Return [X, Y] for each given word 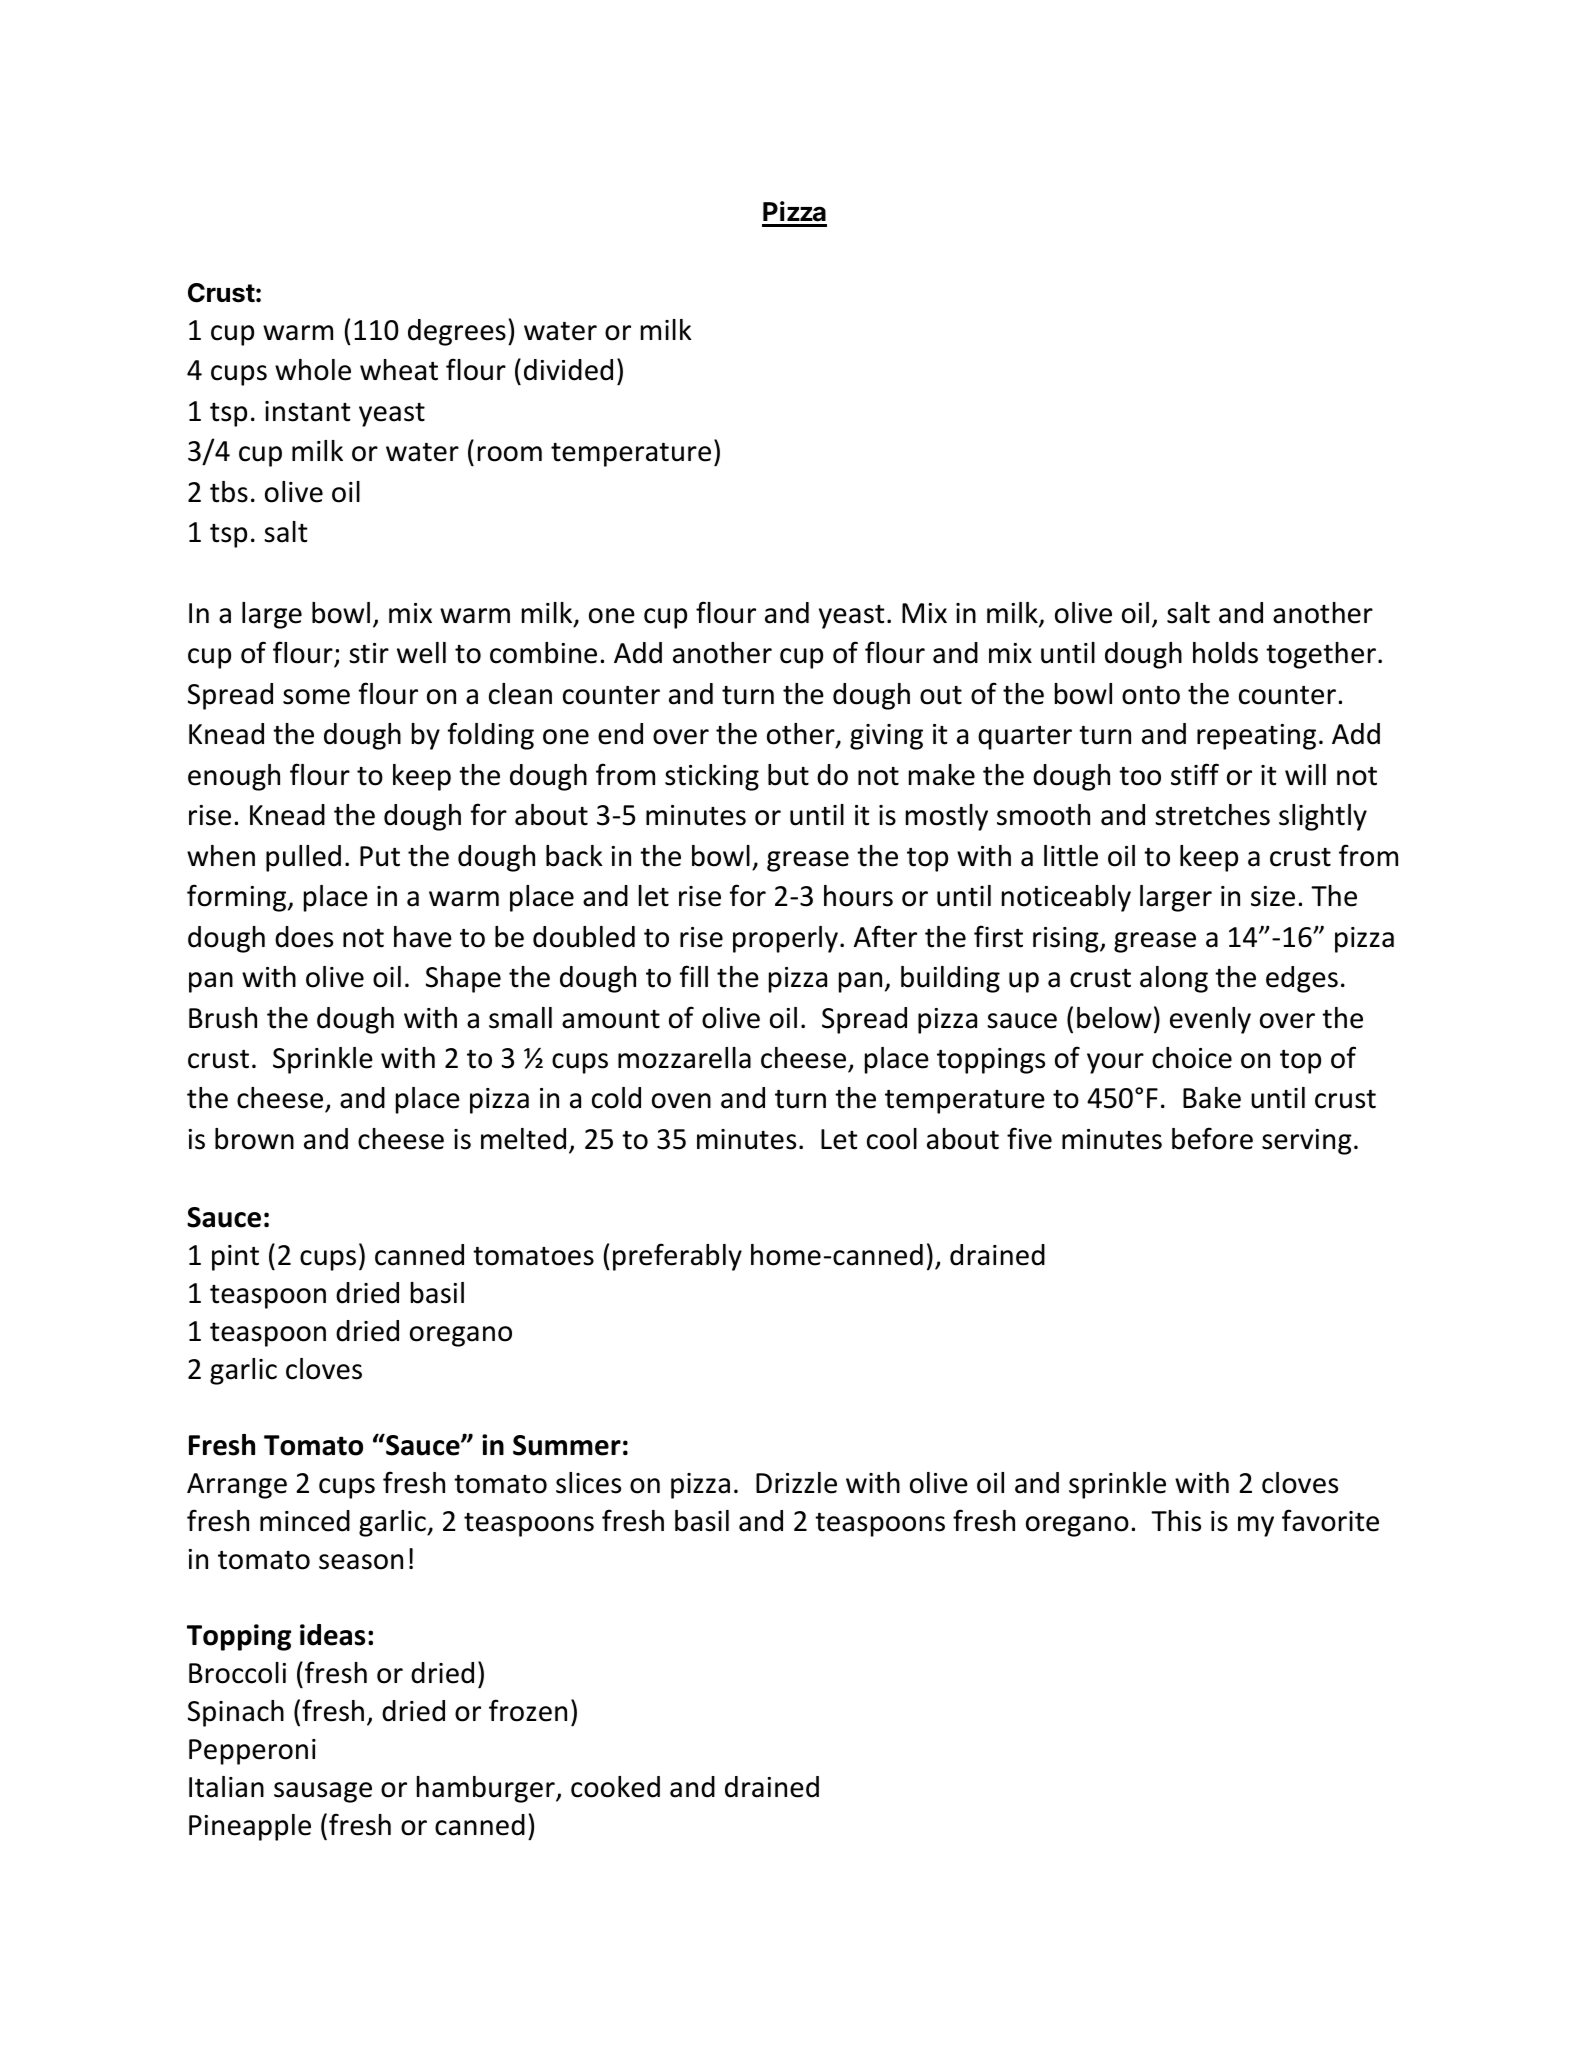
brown [254, 1139]
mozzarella [684, 1058]
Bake [1212, 1098]
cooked [615, 1787]
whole [313, 370]
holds [1225, 653]
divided [568, 370]
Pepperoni [252, 1752]
